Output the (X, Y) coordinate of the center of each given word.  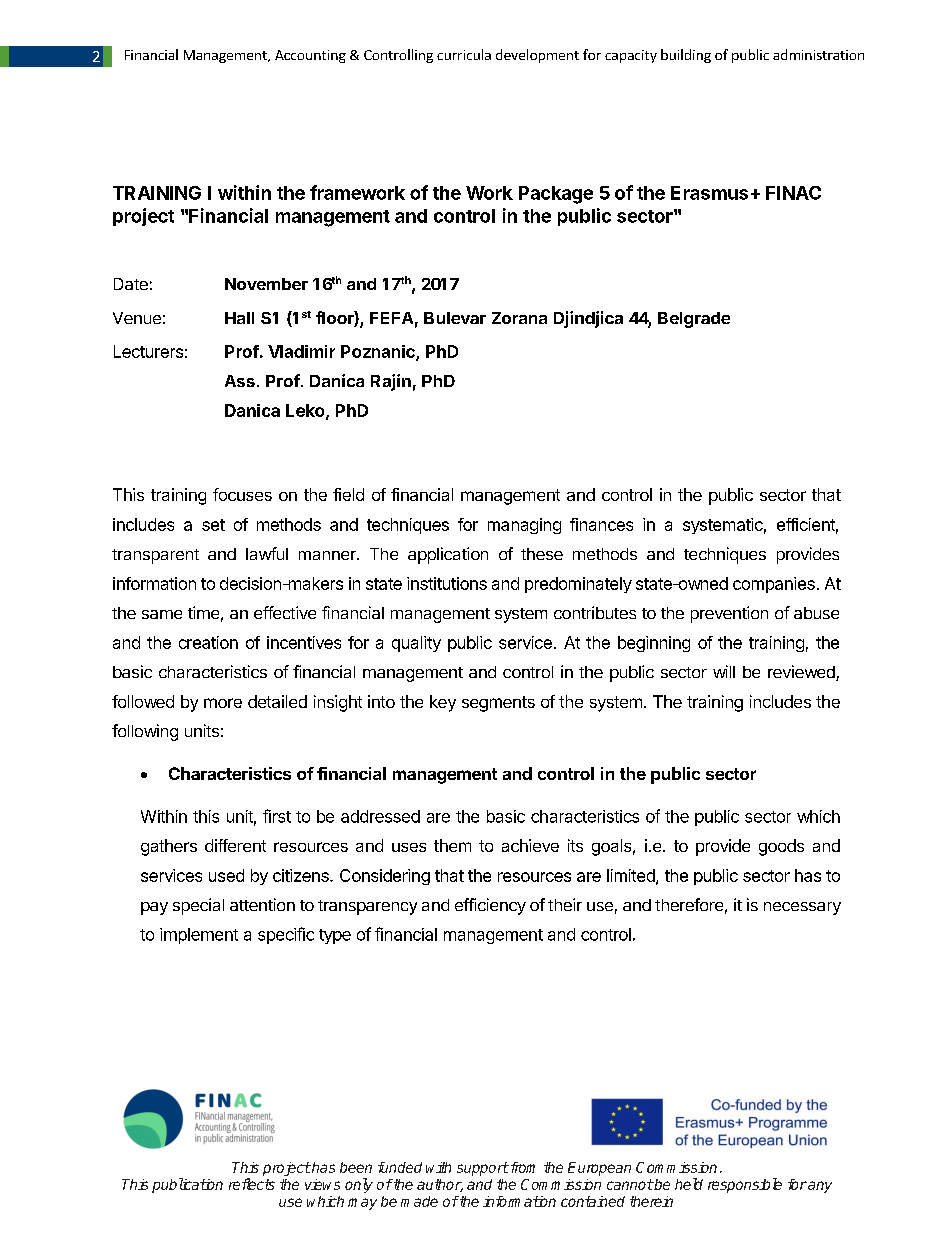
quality (416, 644)
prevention (729, 614)
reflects (252, 1184)
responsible (745, 1185)
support (483, 1169)
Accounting (310, 56)
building (686, 56)
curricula (464, 54)
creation (208, 642)
